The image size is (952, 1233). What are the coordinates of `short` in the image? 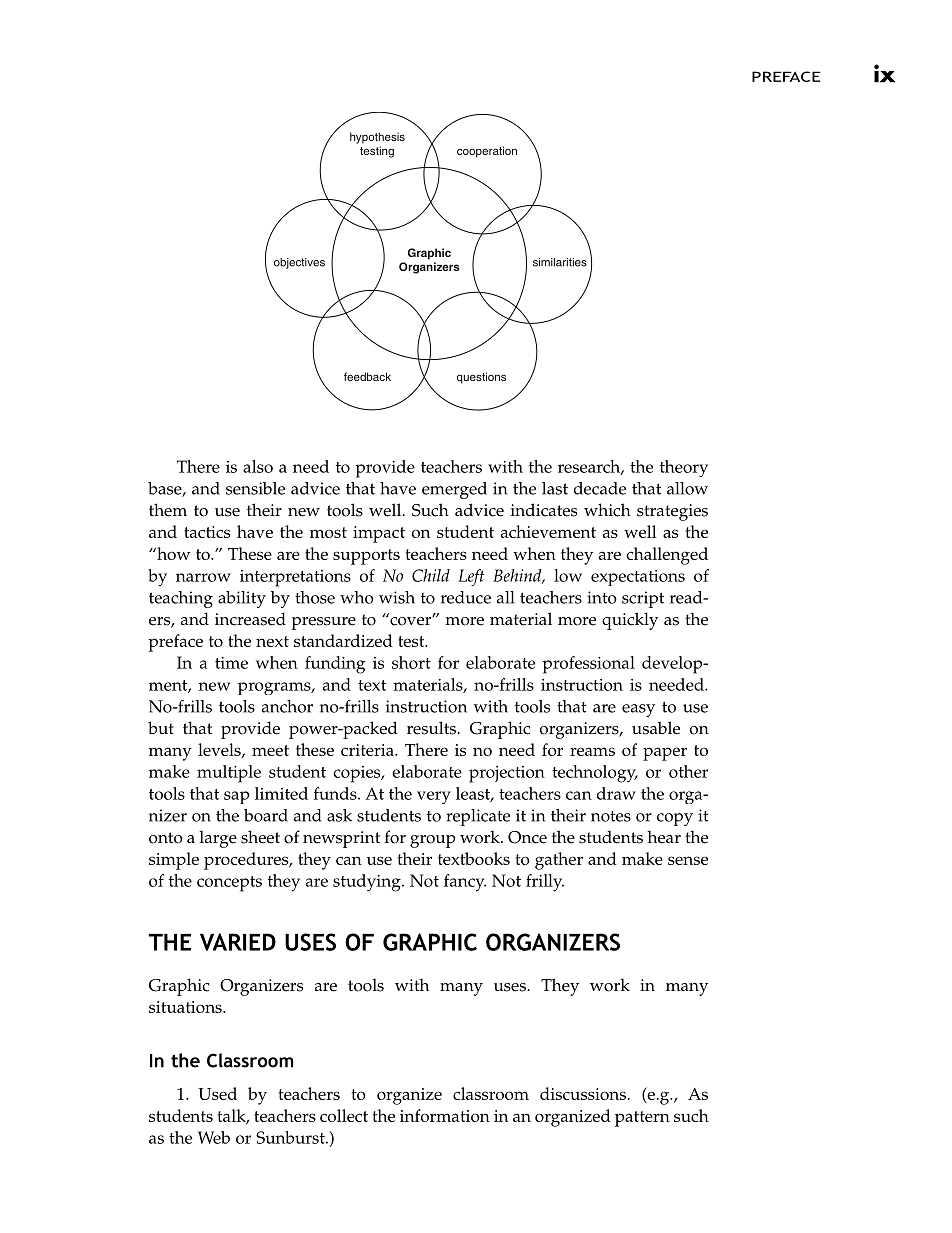 It's located at (411, 662).
